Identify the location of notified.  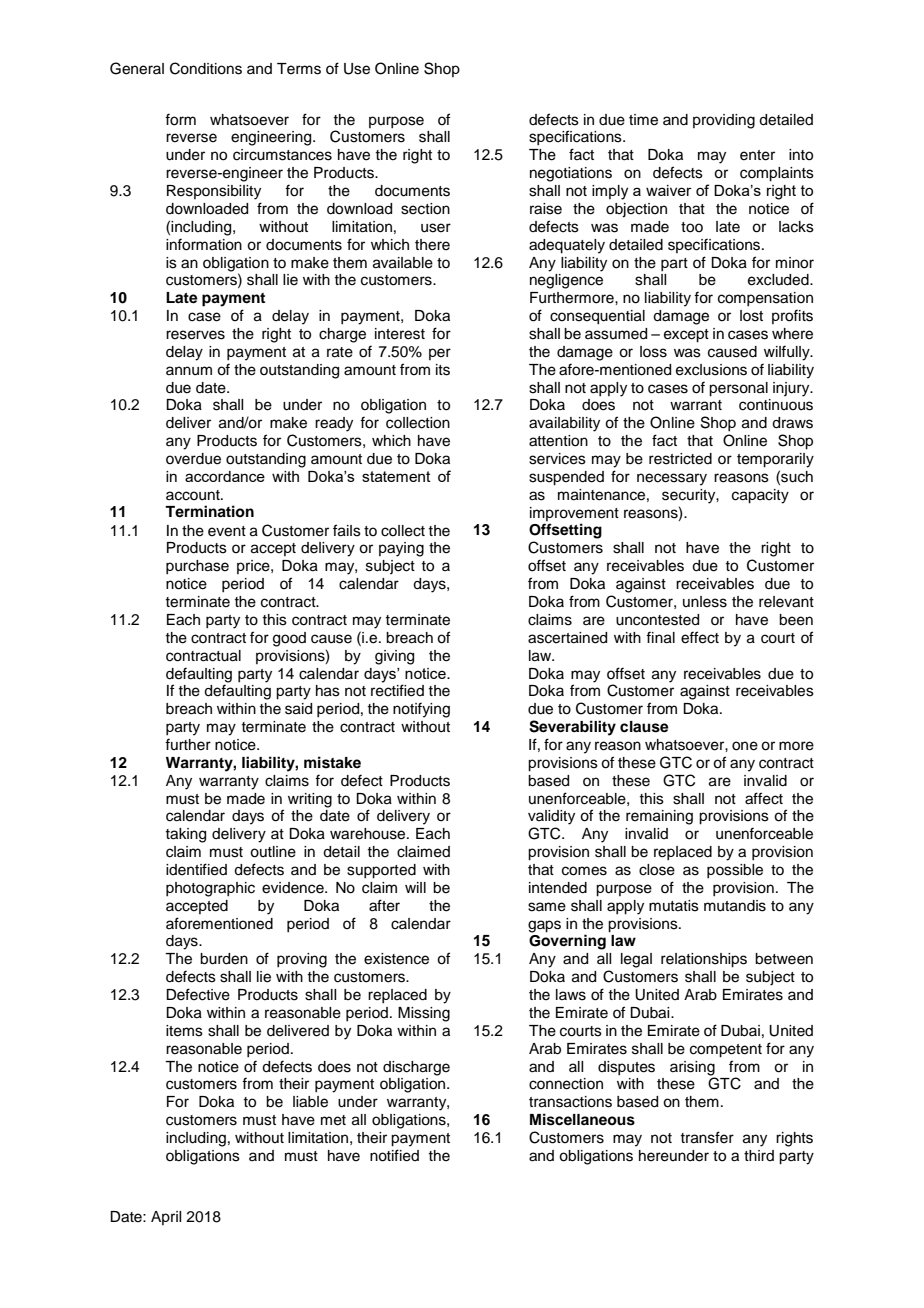
(394, 1155).
